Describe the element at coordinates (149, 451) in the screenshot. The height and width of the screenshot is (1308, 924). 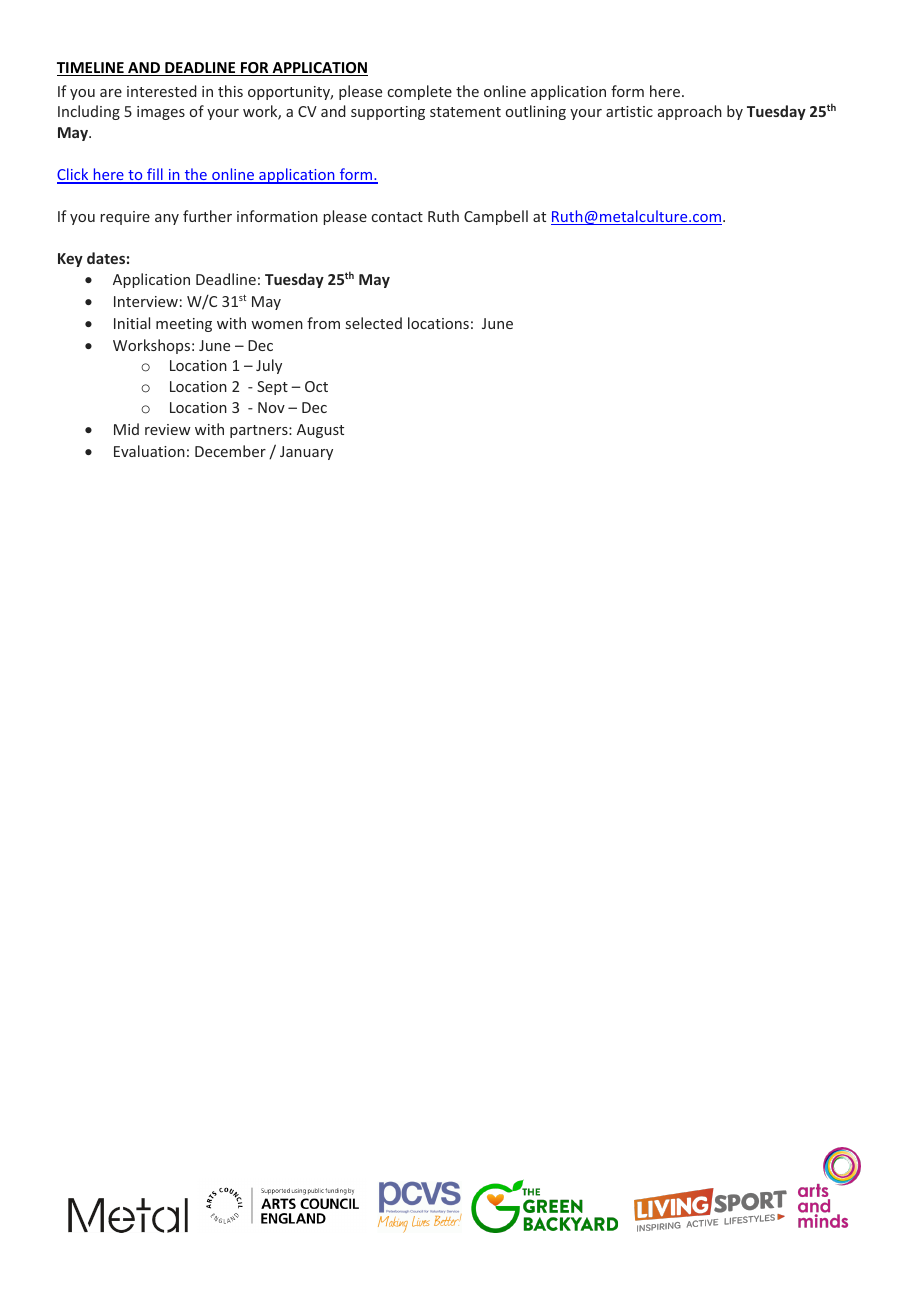
I see `Evaluation` at that location.
